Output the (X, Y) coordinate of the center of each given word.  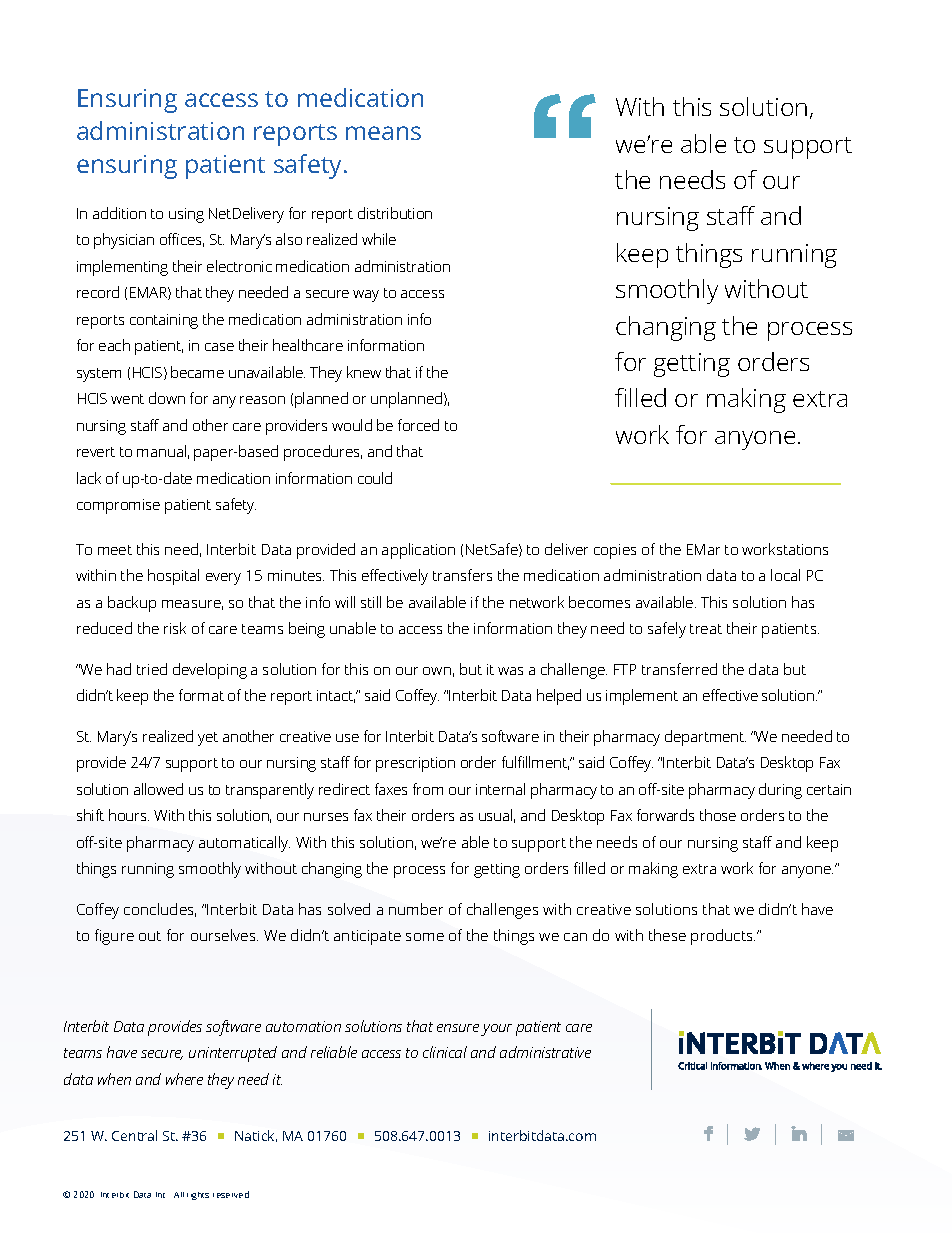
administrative (545, 1052)
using (186, 215)
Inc (160, 1195)
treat (706, 629)
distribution (395, 213)
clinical (445, 1052)
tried (152, 669)
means (383, 133)
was (510, 671)
